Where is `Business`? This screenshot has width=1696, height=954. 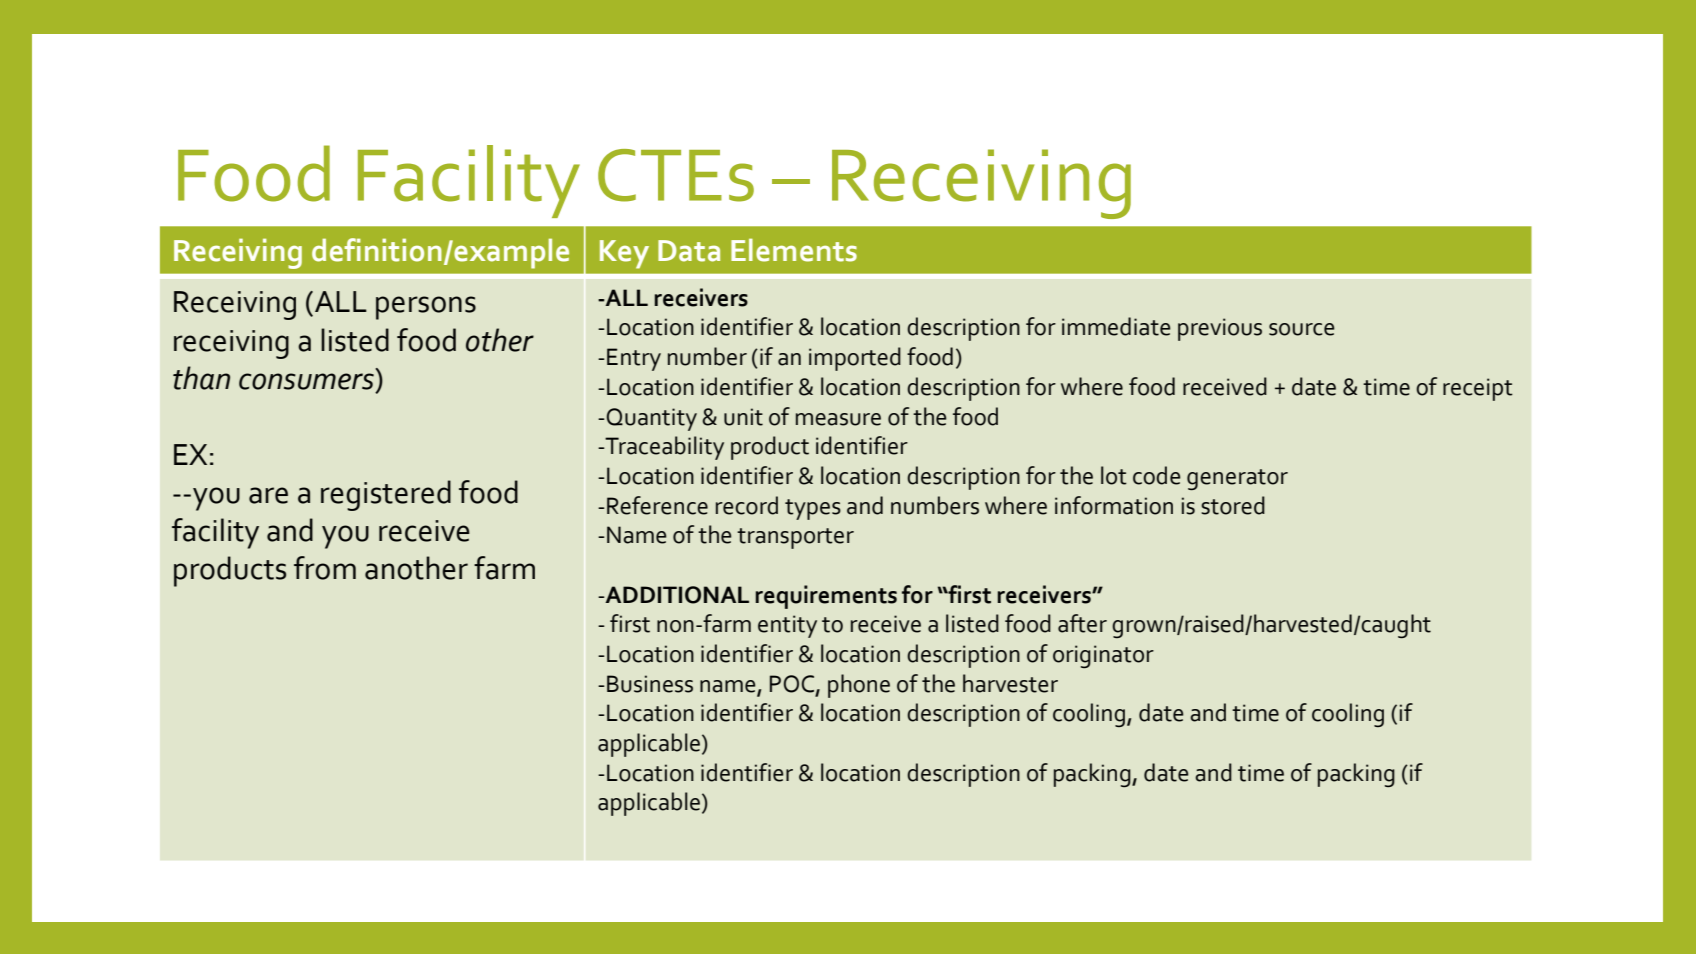
Business is located at coordinates (650, 684).
